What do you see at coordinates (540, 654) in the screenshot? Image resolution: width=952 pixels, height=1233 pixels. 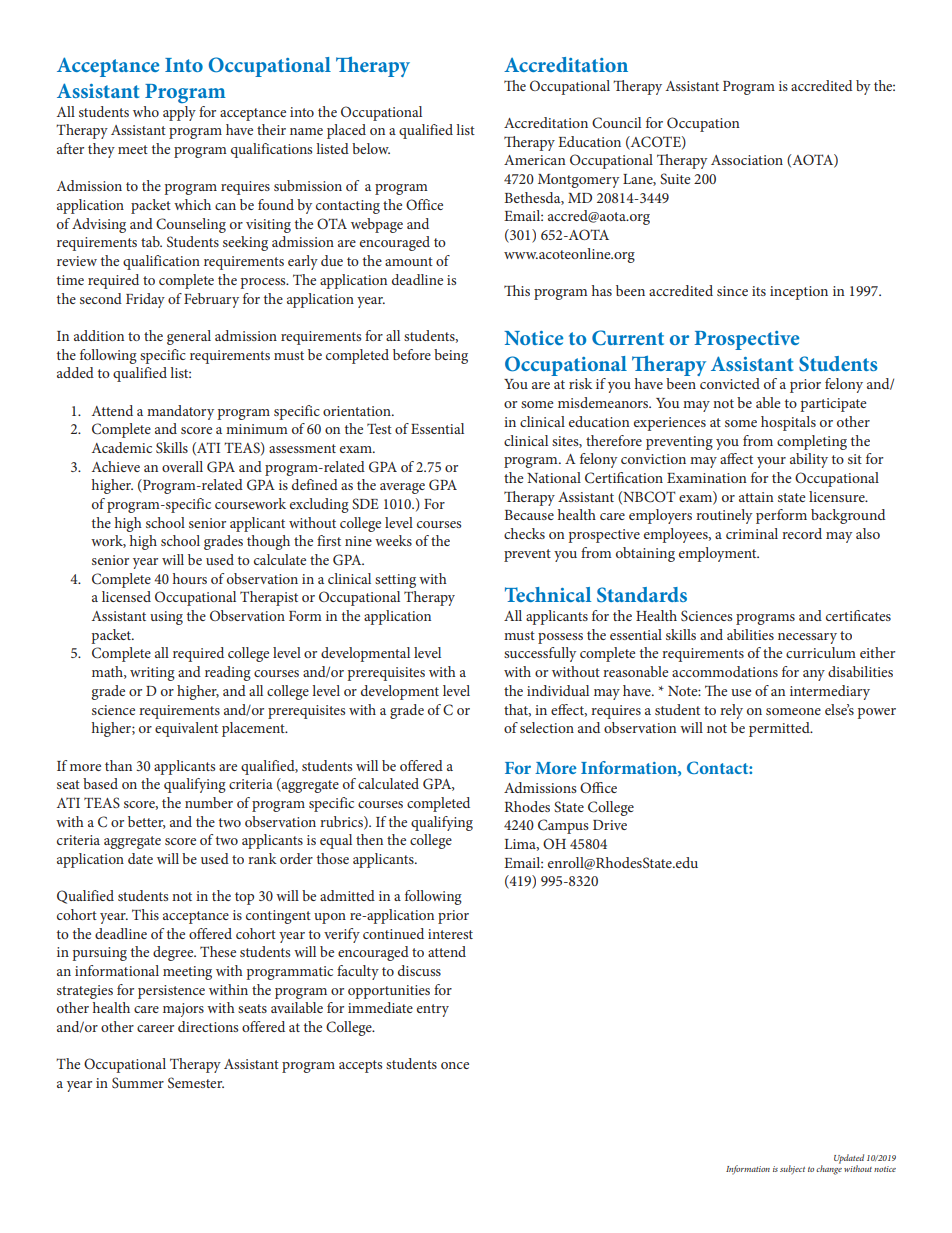 I see `successfully` at bounding box center [540, 654].
